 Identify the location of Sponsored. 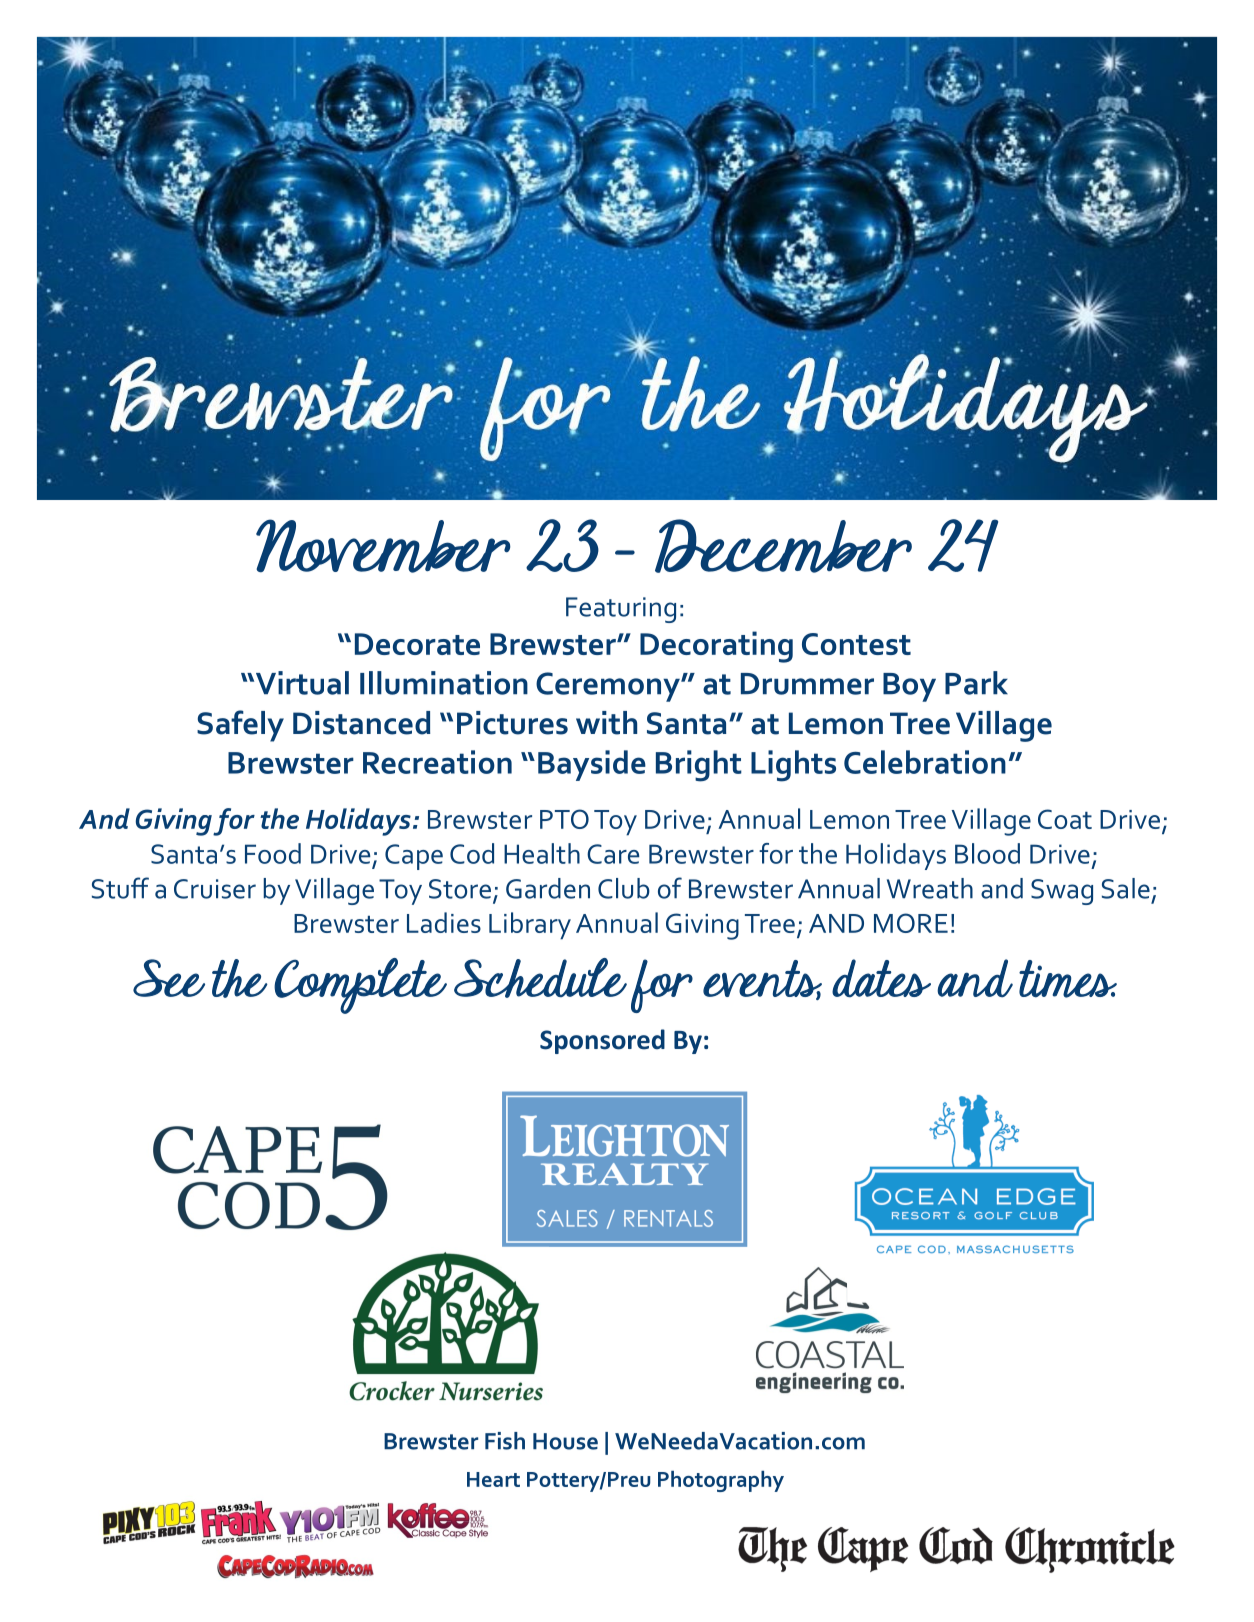
(602, 1041).
